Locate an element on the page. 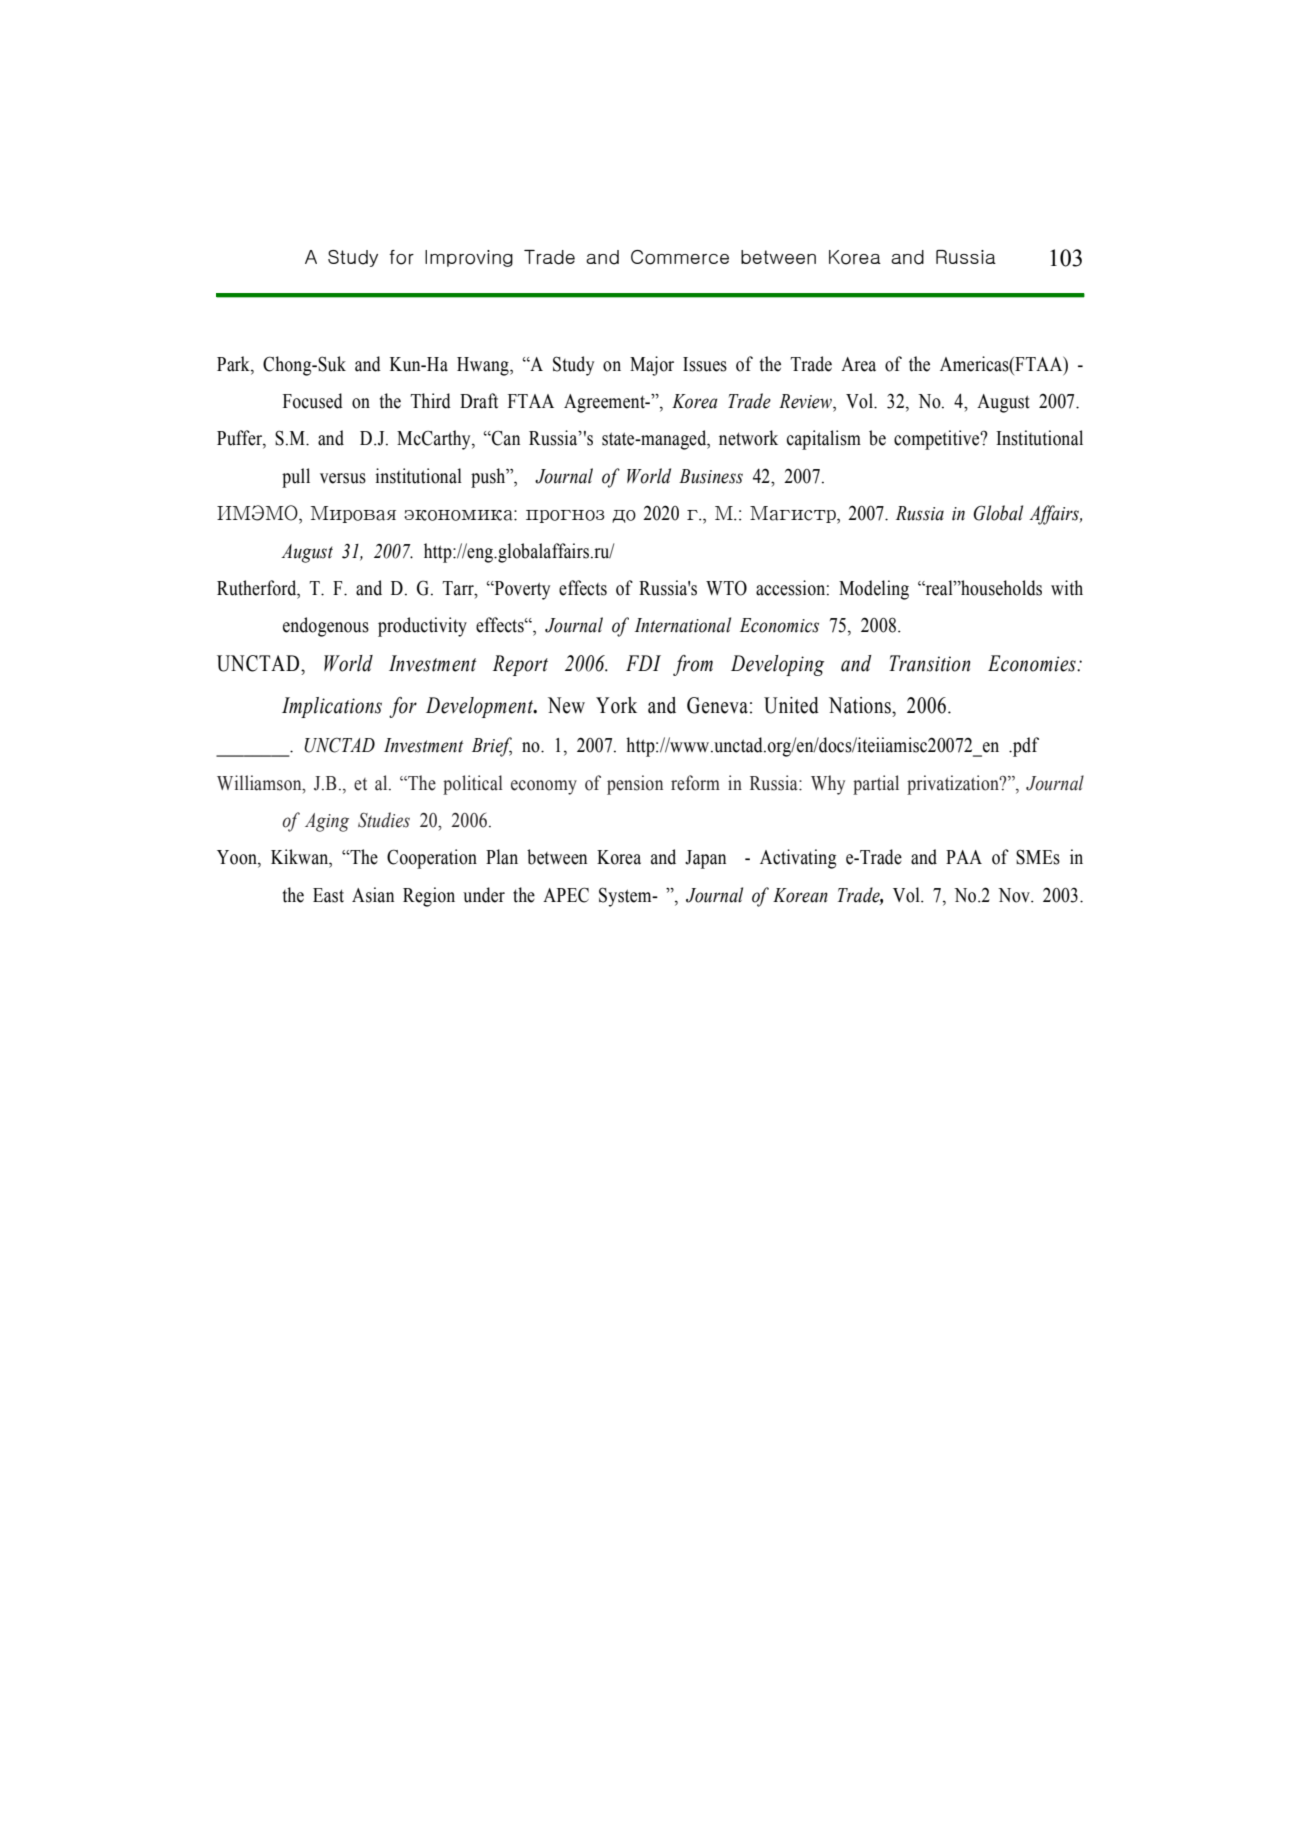 The height and width of the page is (1840, 1300). York is located at coordinates (616, 705).
